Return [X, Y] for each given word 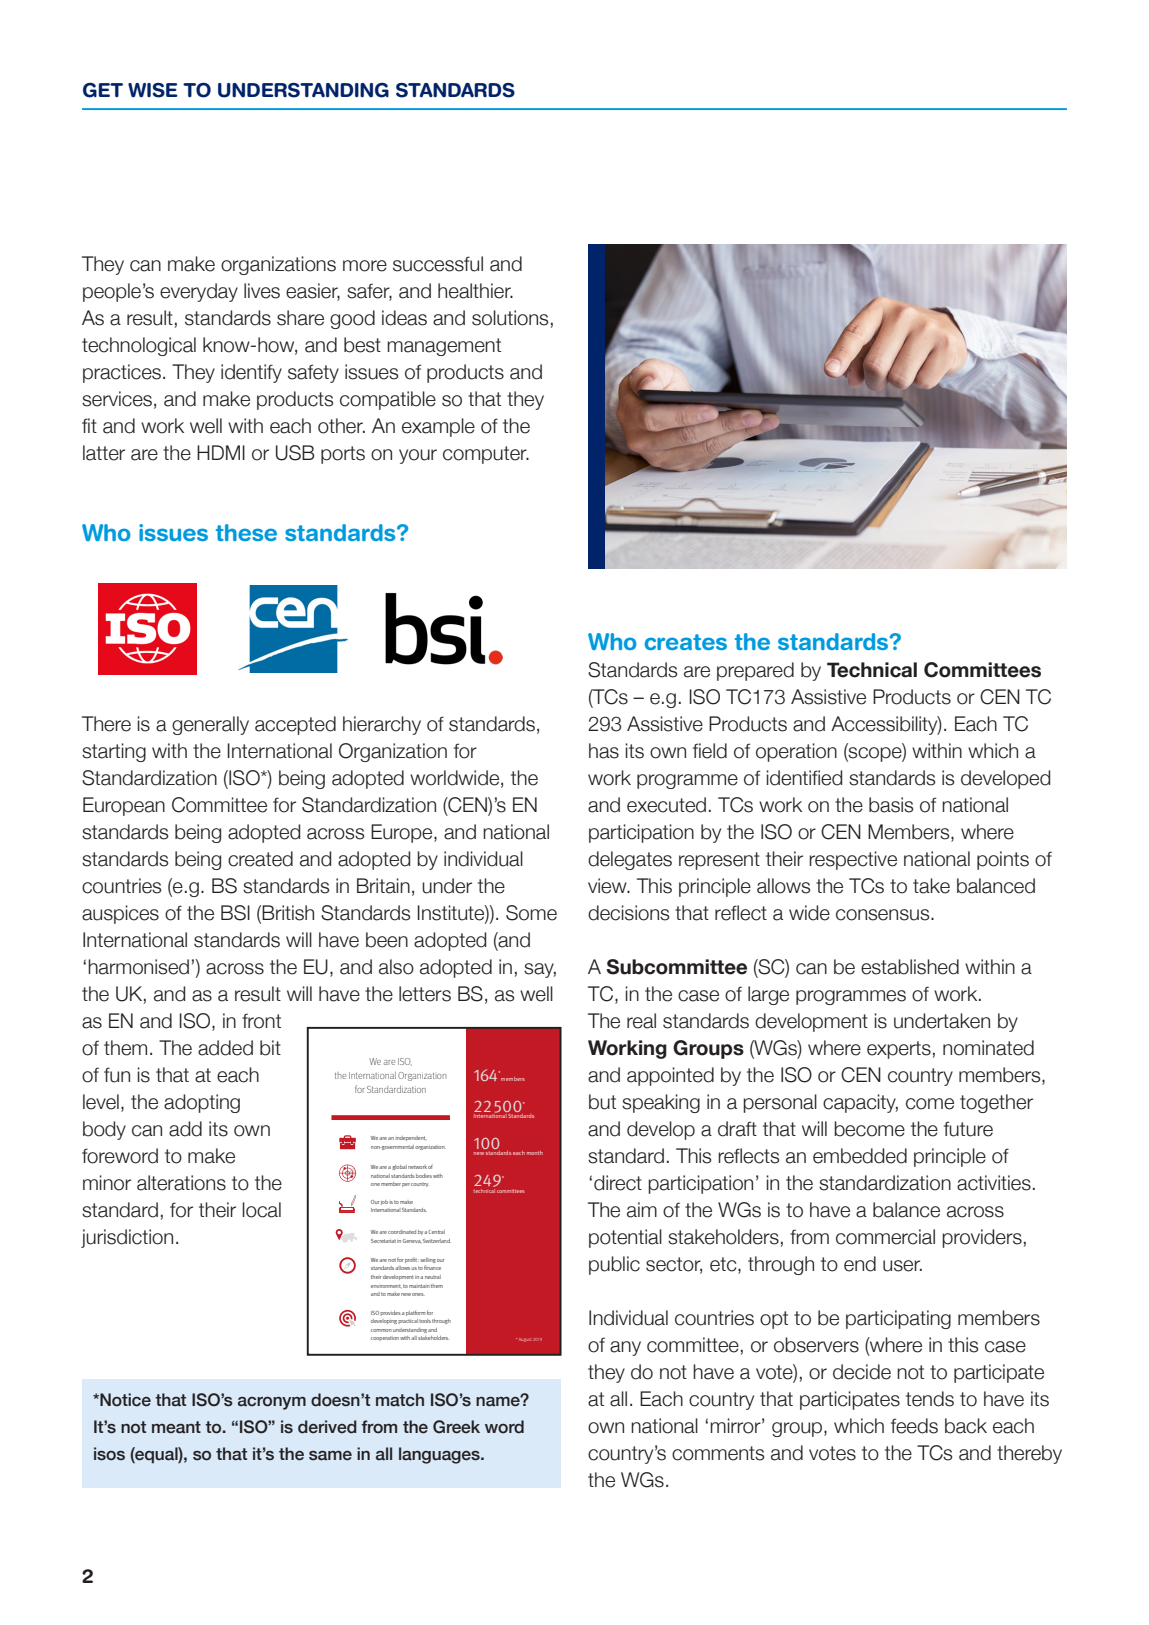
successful [438, 264]
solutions [510, 318]
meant [176, 1427]
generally [210, 725]
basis [891, 805]
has [604, 751]
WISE [153, 90]
